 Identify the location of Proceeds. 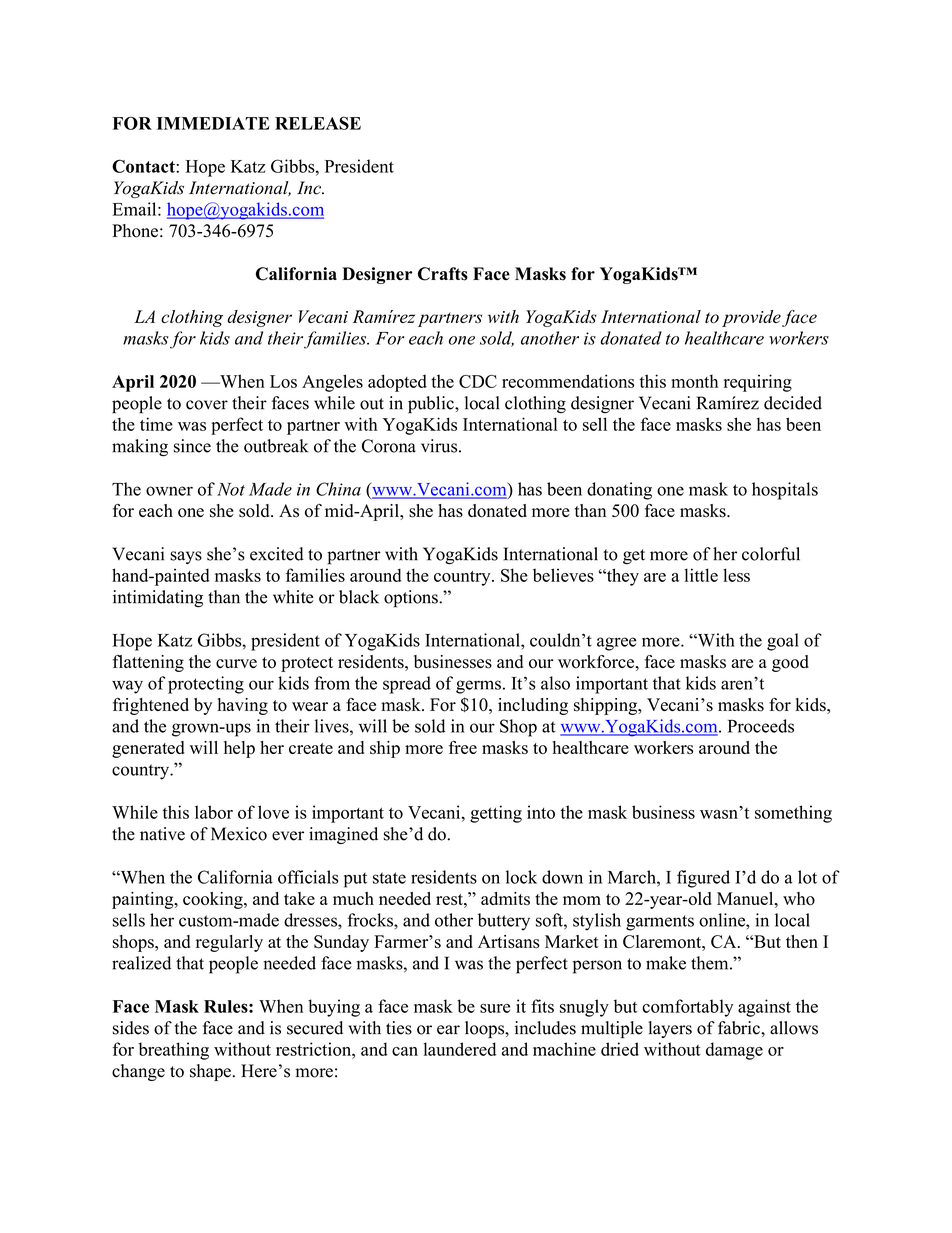
(761, 726).
